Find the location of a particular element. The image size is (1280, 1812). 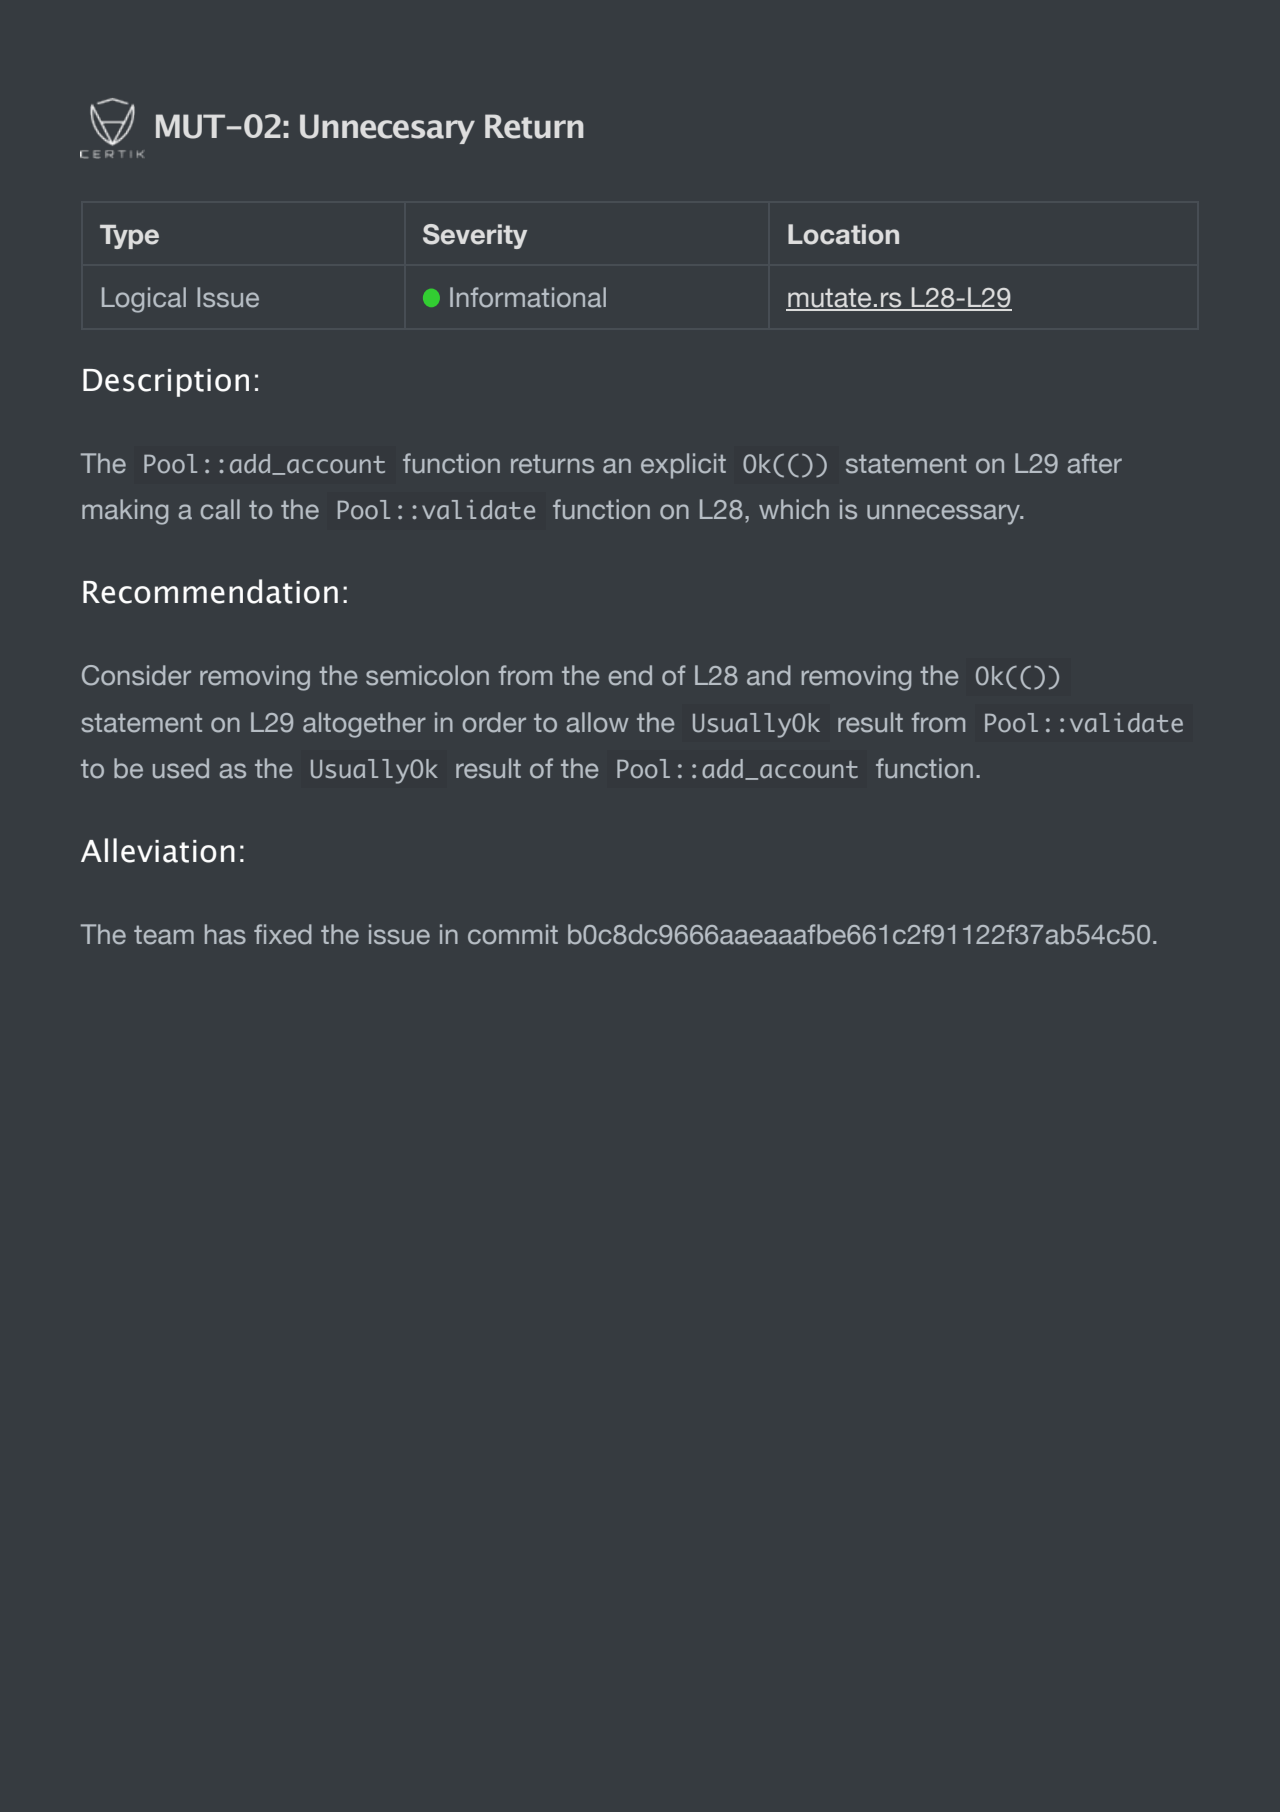

Recommendation is located at coordinates (210, 591).
